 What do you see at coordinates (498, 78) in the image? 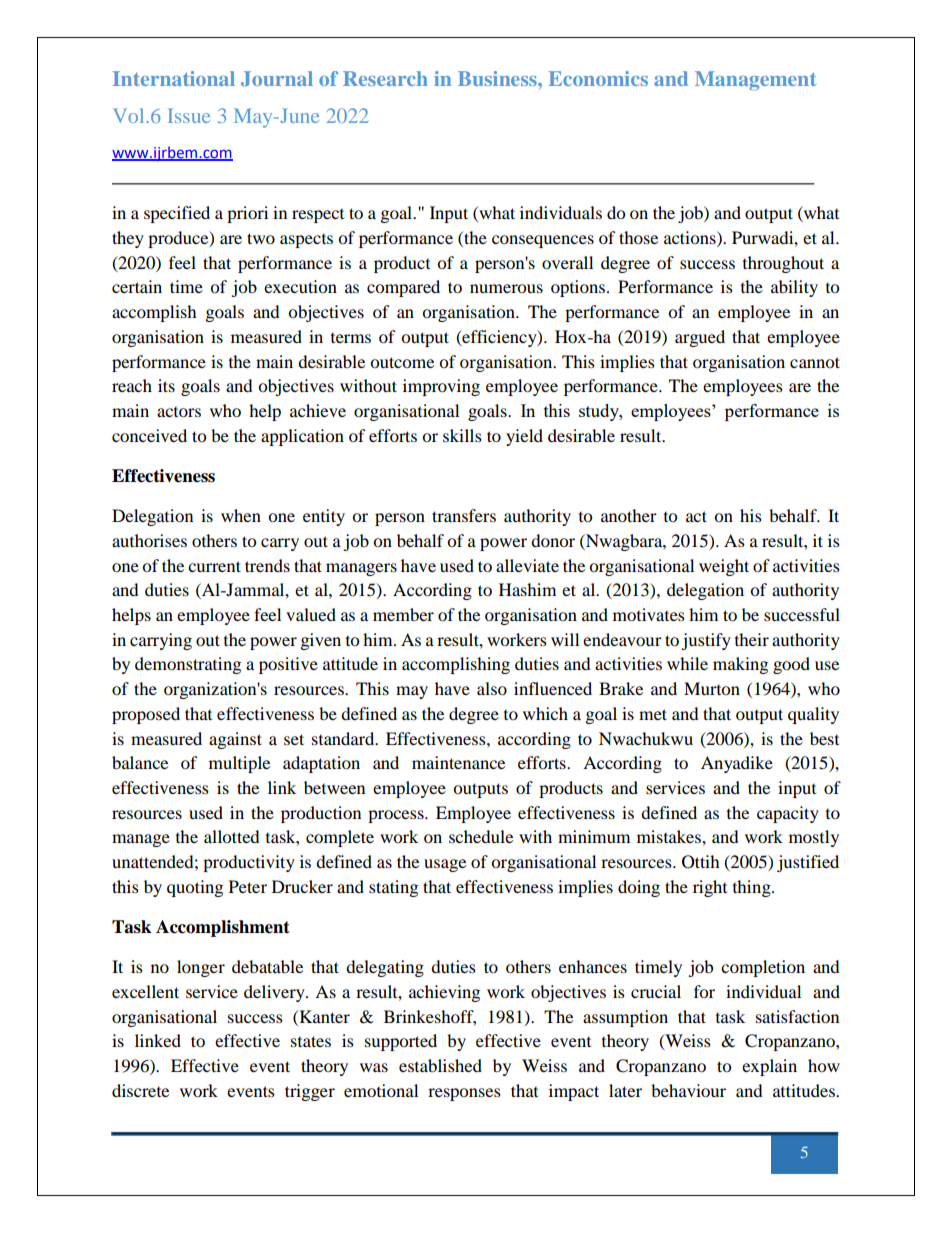
I see `Business` at bounding box center [498, 78].
